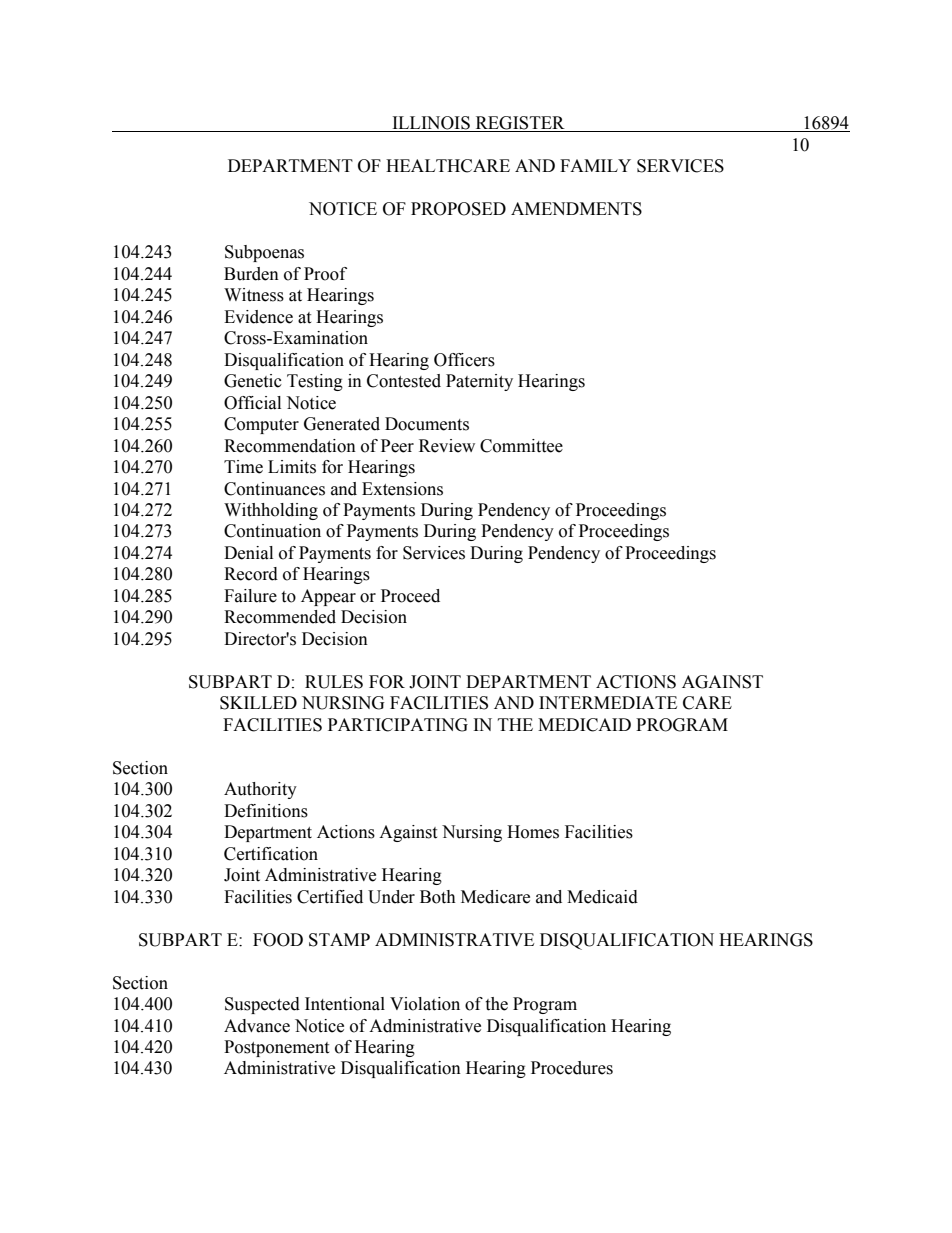 The image size is (952, 1233). Describe the element at coordinates (595, 165) in the screenshot. I see `FAMILY` at that location.
